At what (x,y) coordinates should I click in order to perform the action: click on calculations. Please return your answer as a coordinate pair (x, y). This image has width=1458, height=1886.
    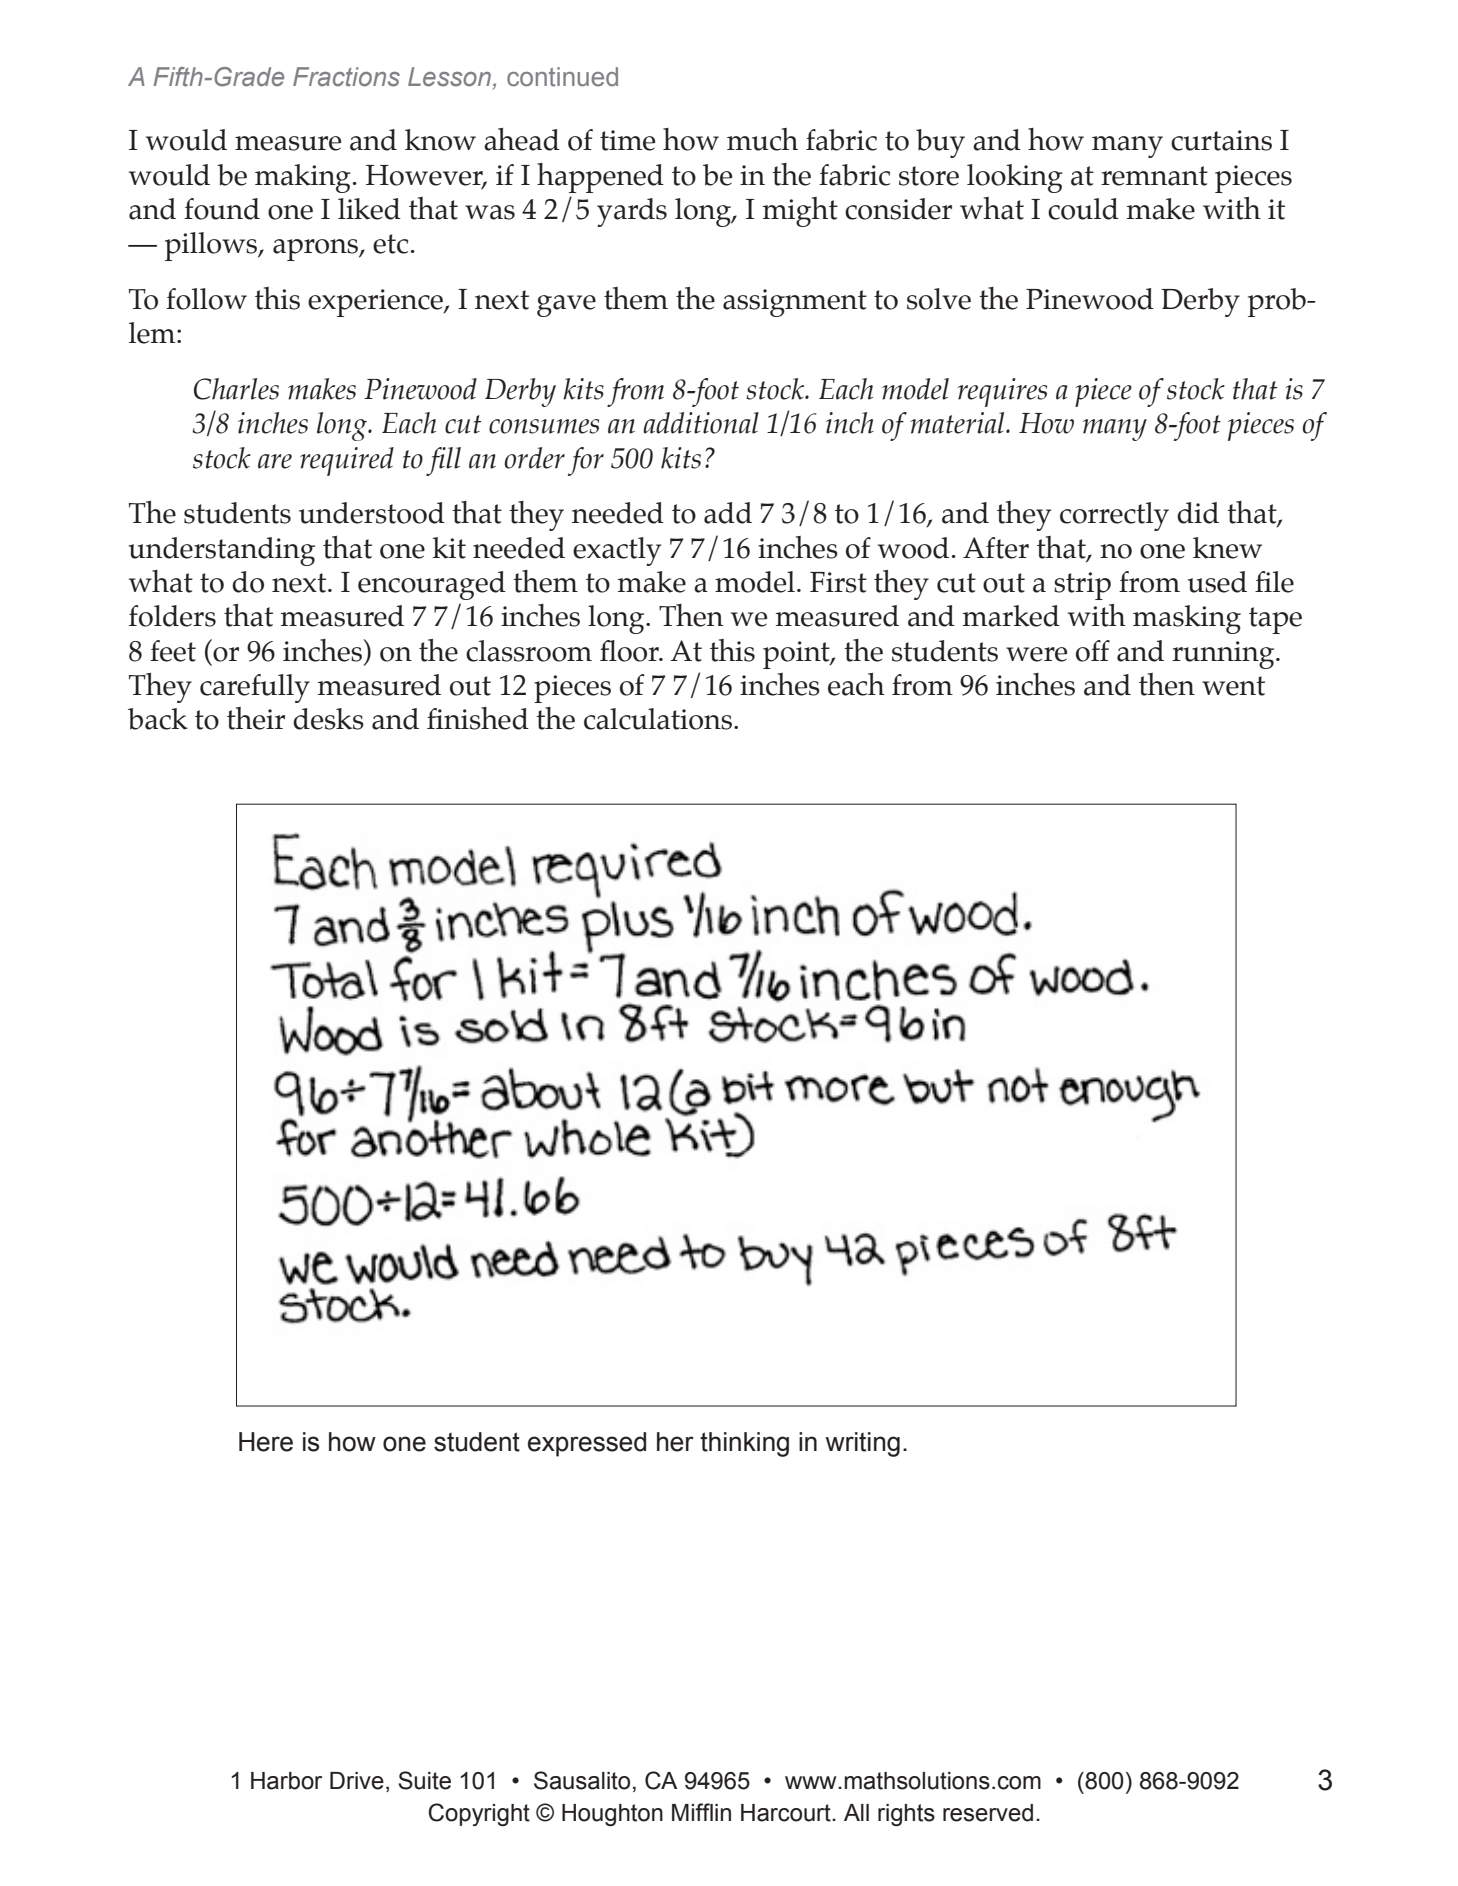
    Looking at the image, I should click on (658, 719).
